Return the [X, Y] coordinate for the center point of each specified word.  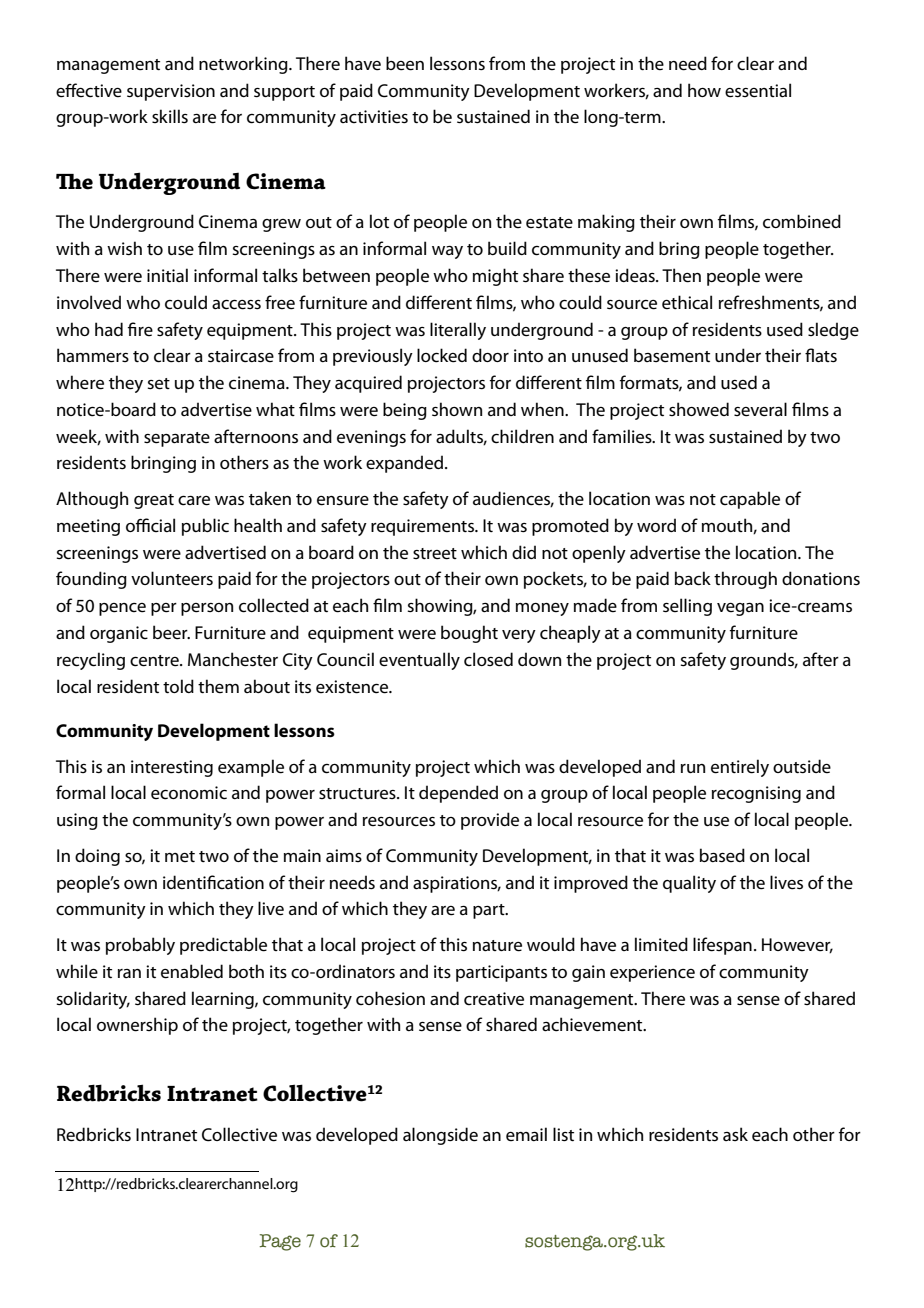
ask [735, 1134]
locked [442, 355]
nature [497, 946]
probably [140, 946]
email [526, 1134]
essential [758, 90]
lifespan [722, 946]
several [760, 409]
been [405, 63]
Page [280, 1242]
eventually [419, 661]
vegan [740, 609]
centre [155, 661]
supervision [171, 92]
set [158, 384]
